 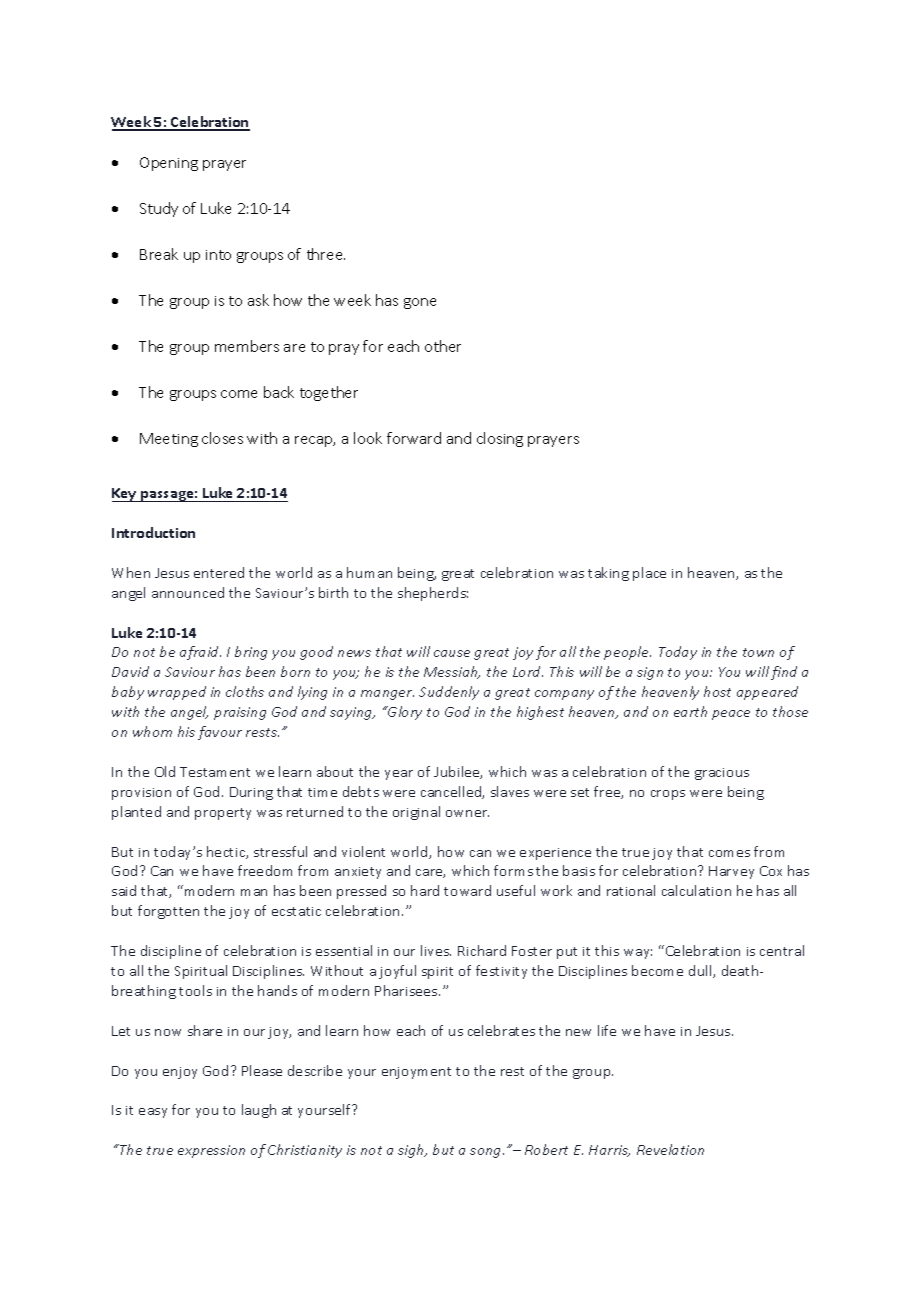 What do you see at coordinates (487, 1153) in the page?
I see `song` at bounding box center [487, 1153].
